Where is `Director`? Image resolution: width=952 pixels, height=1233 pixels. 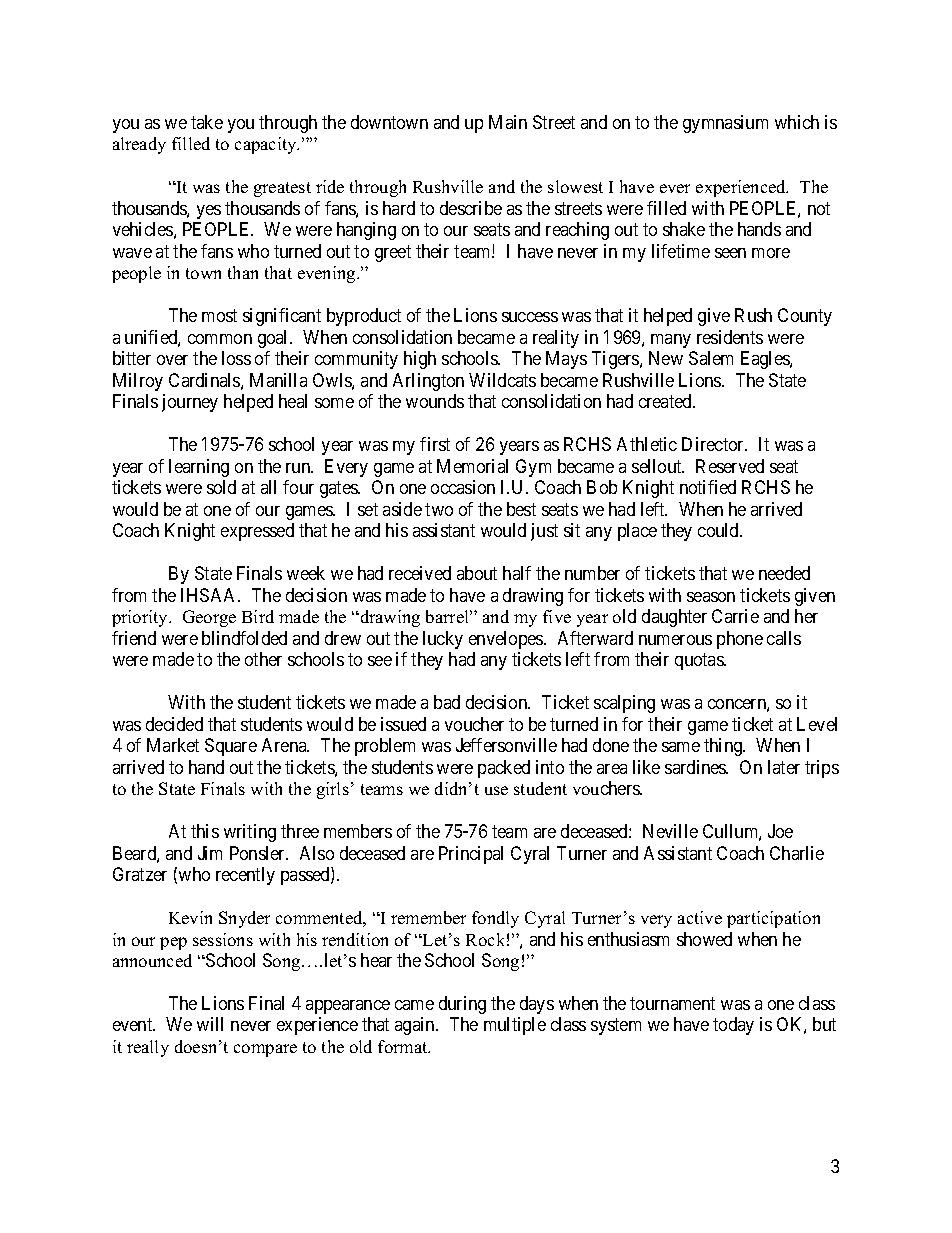 Director is located at coordinates (714, 444).
